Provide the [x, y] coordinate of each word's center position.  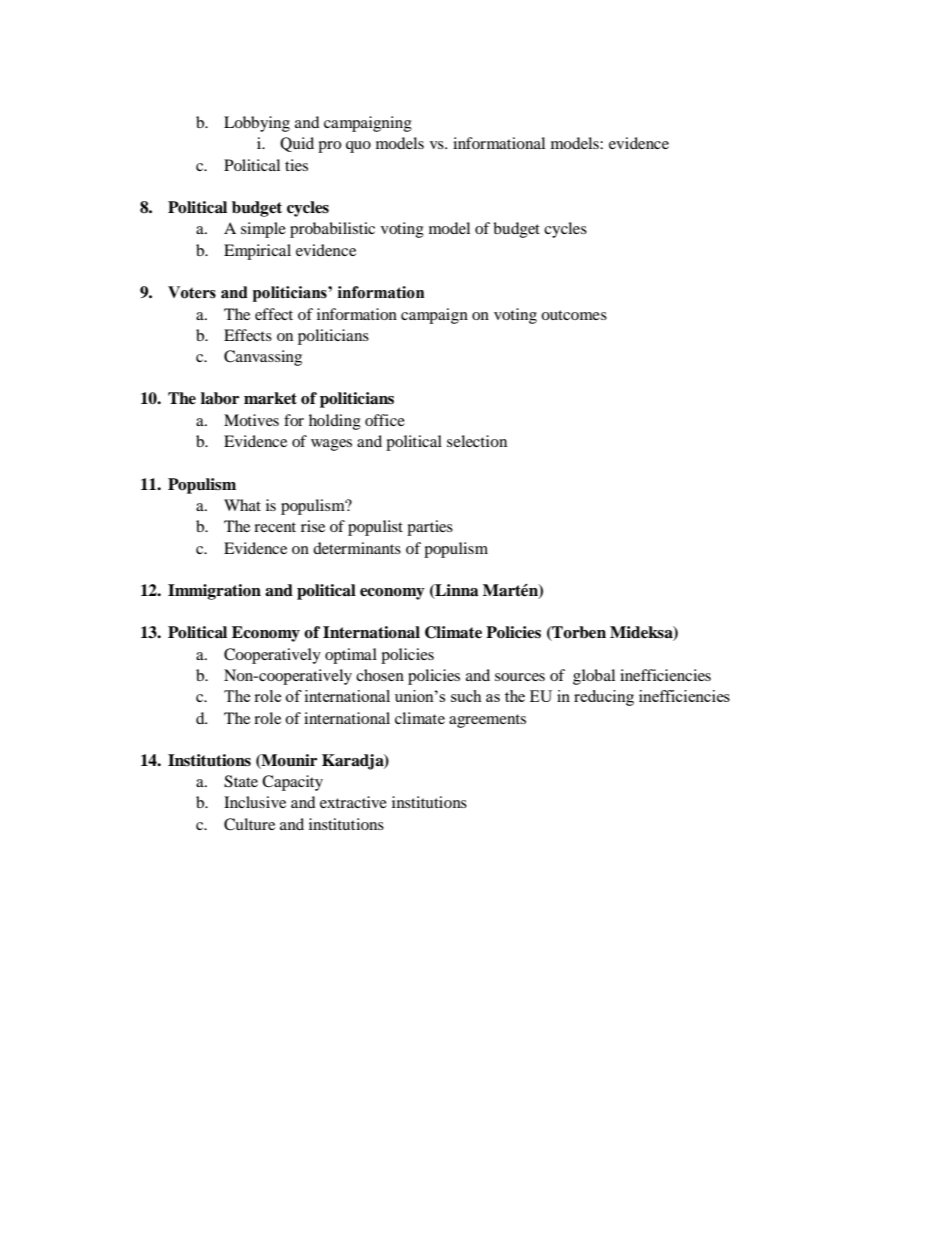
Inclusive [255, 802]
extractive [353, 802]
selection [477, 441]
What [242, 505]
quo [358, 147]
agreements [487, 721]
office [385, 420]
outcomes [574, 315]
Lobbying [257, 124]
